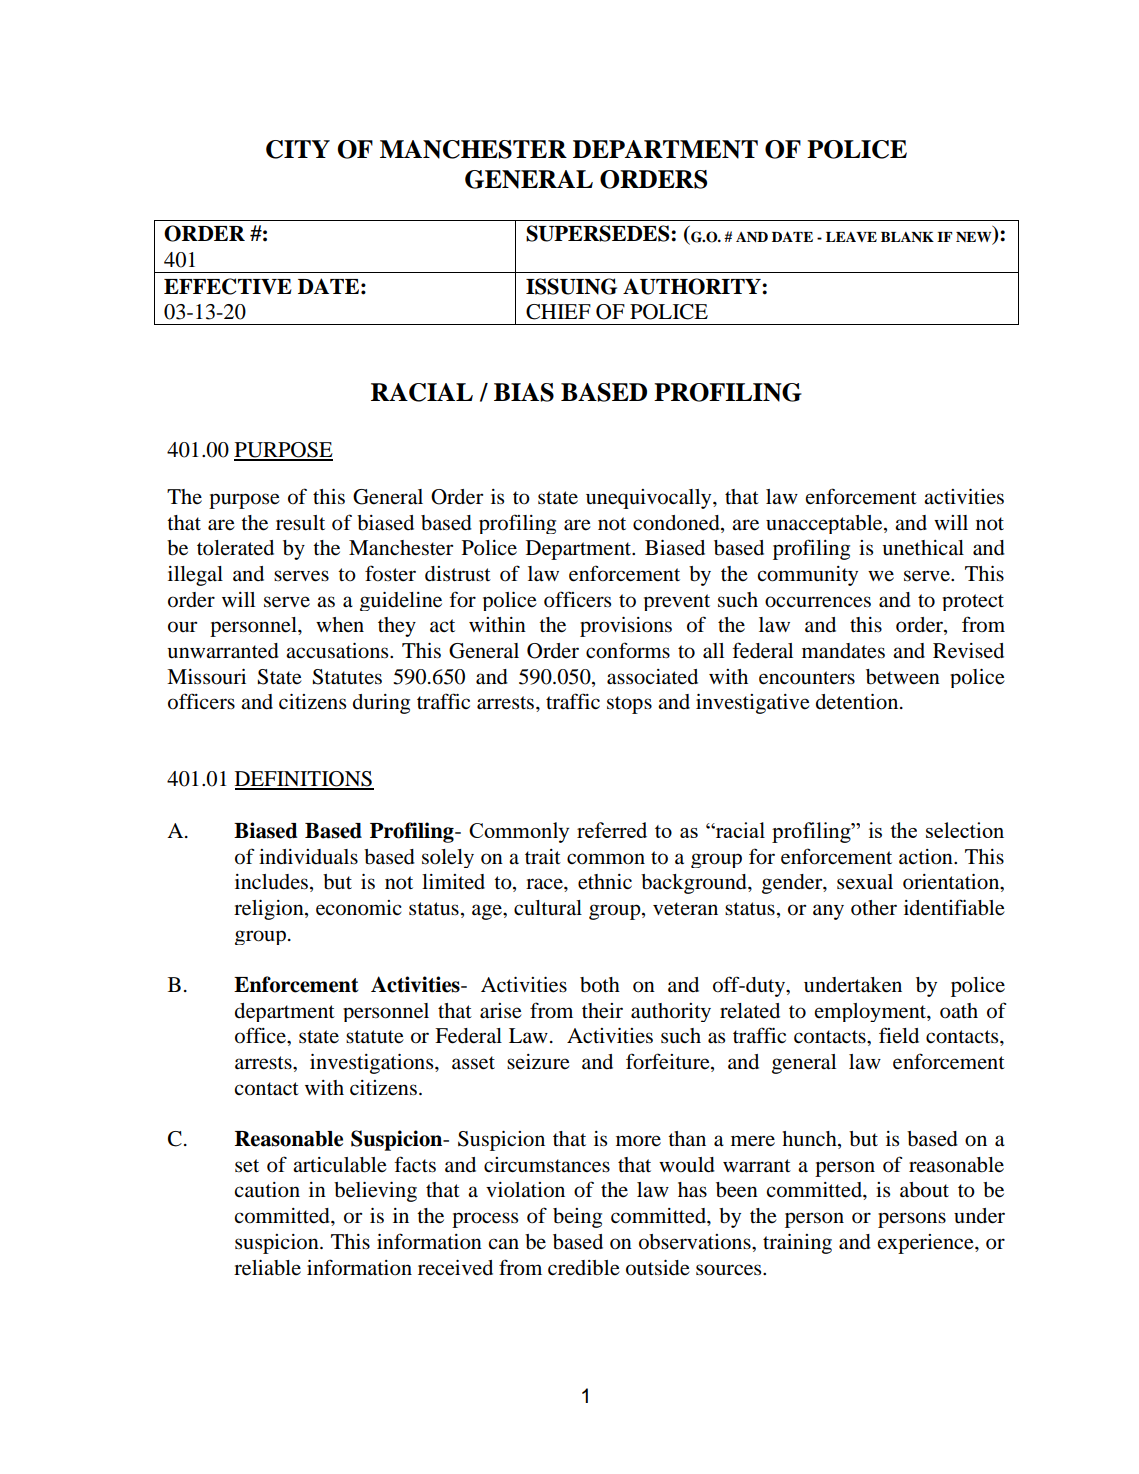  Describe the element at coordinates (650, 499) in the screenshot. I see `unequivocally` at that location.
